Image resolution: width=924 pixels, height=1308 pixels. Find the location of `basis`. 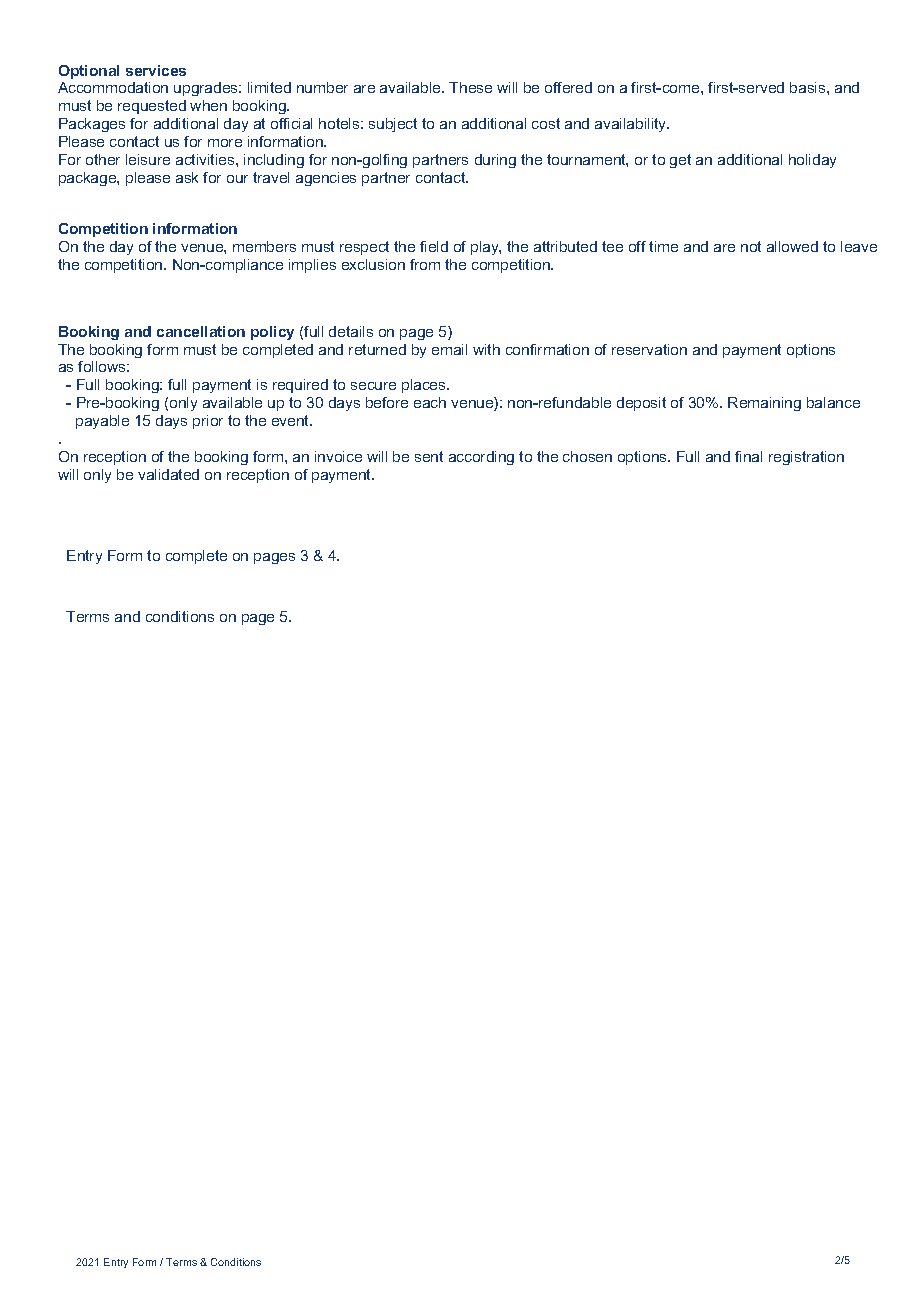

basis is located at coordinates (809, 87).
